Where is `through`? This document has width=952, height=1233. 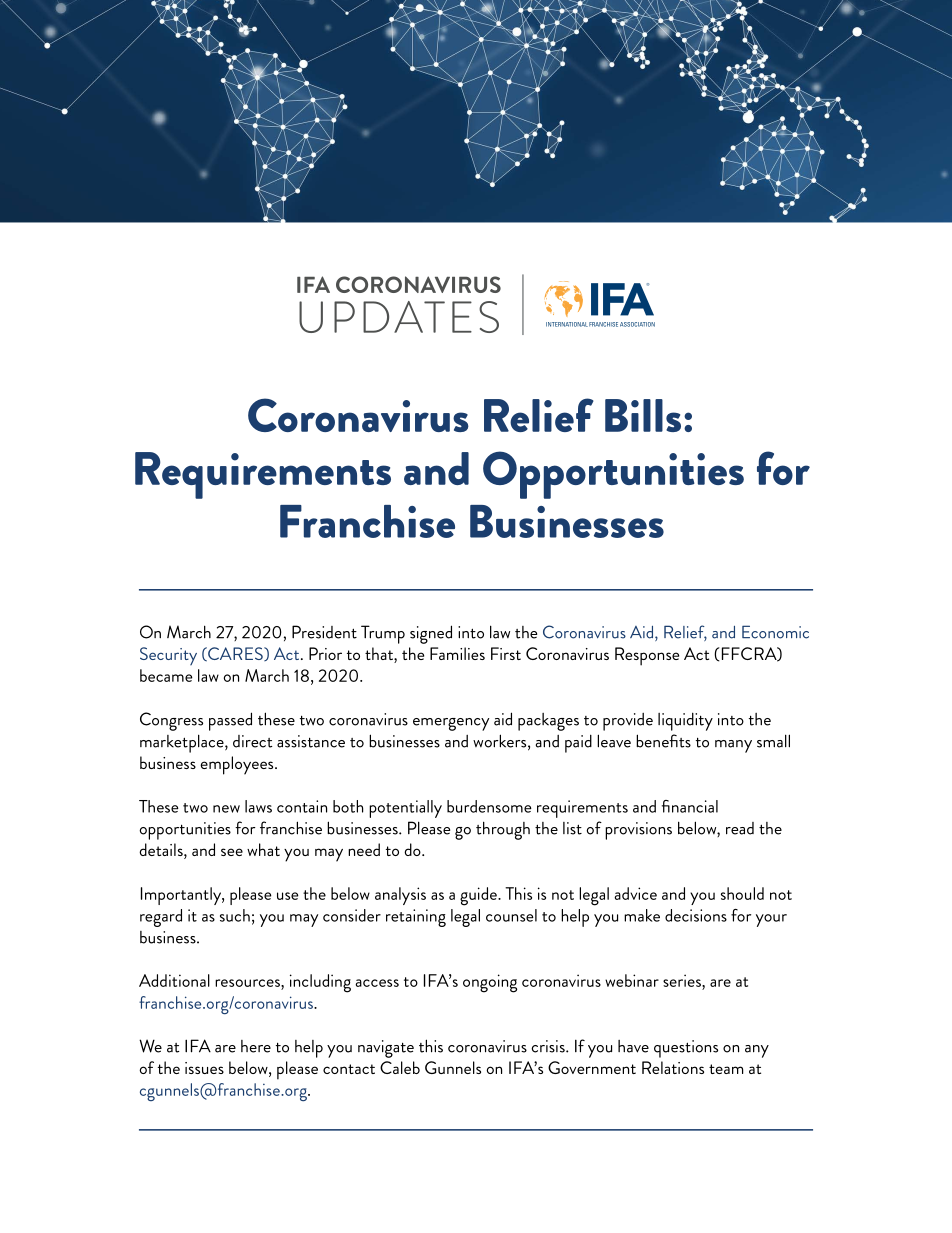 through is located at coordinates (503, 830).
